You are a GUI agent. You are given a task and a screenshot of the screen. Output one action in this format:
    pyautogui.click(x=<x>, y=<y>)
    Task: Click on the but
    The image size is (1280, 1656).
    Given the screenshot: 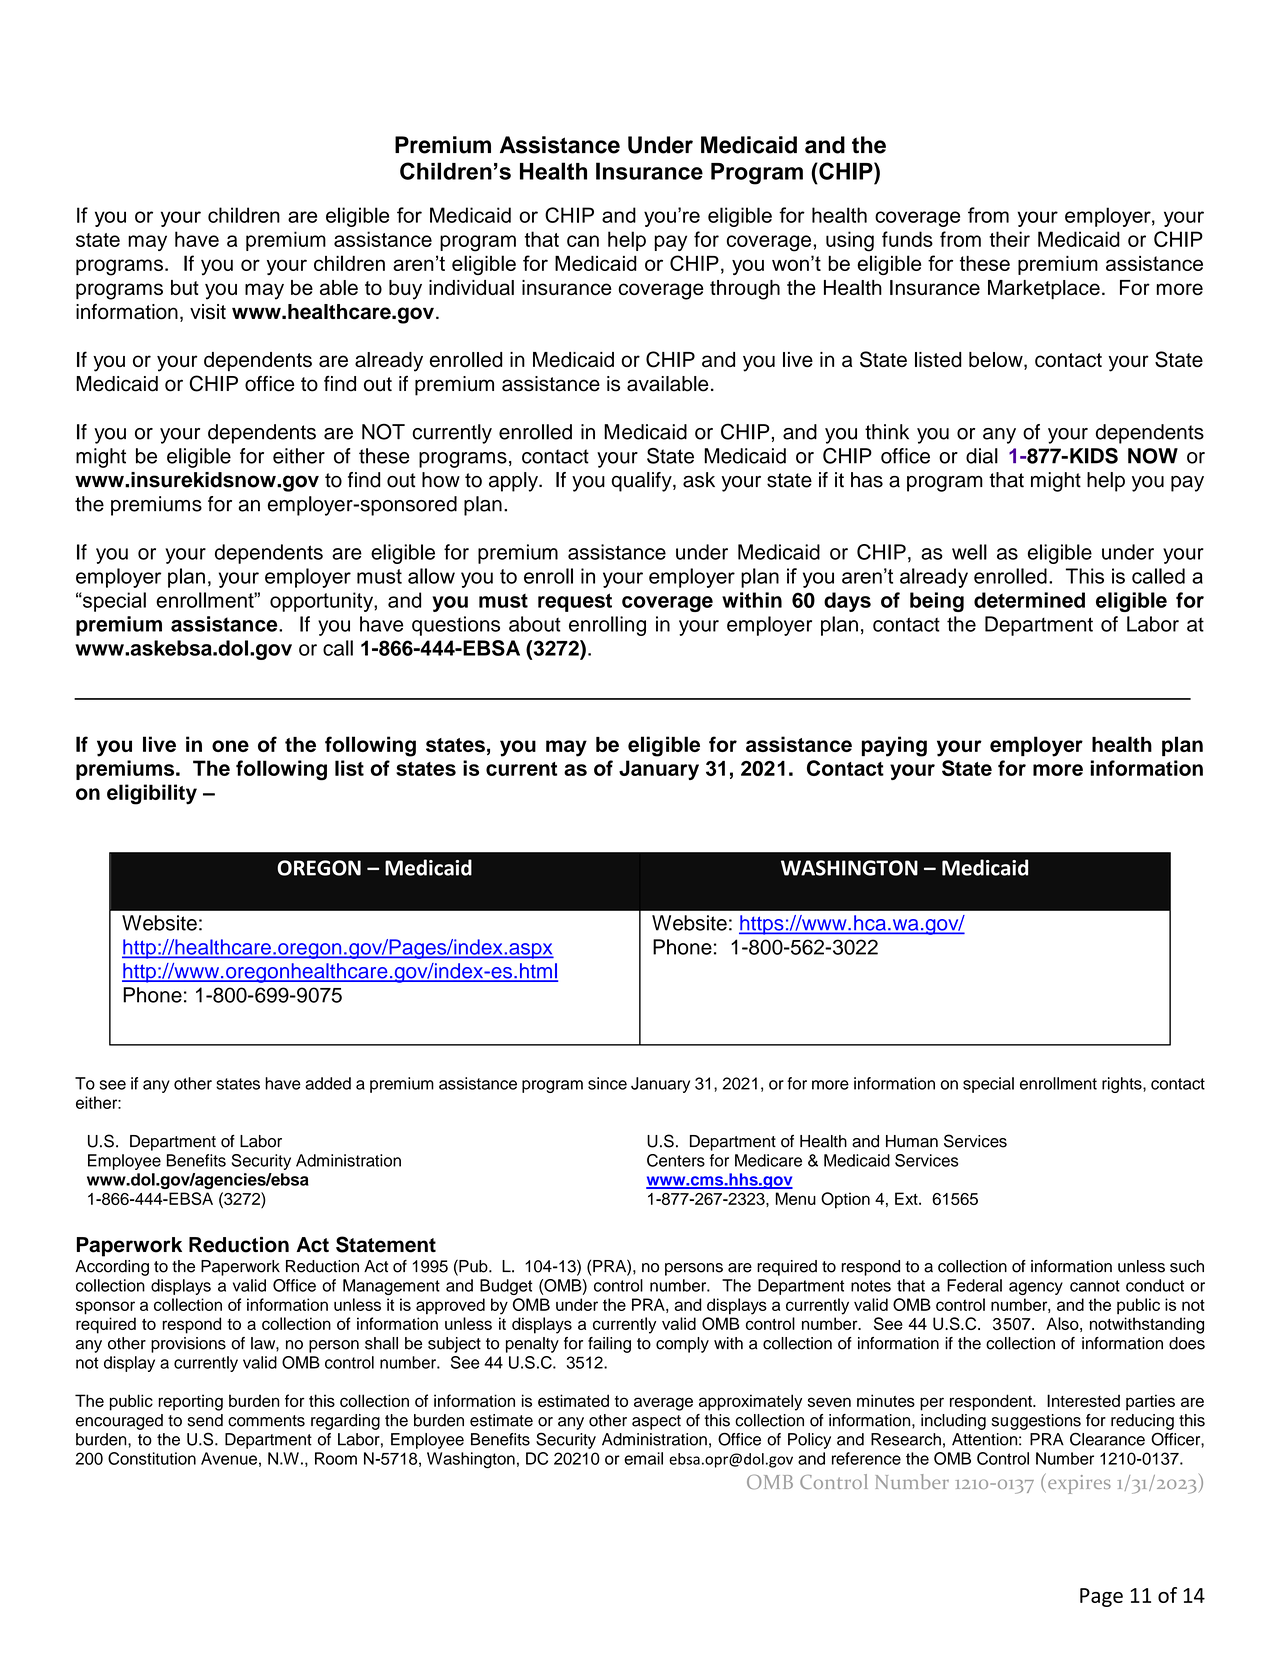 What is the action you would take?
    pyautogui.click(x=185, y=287)
